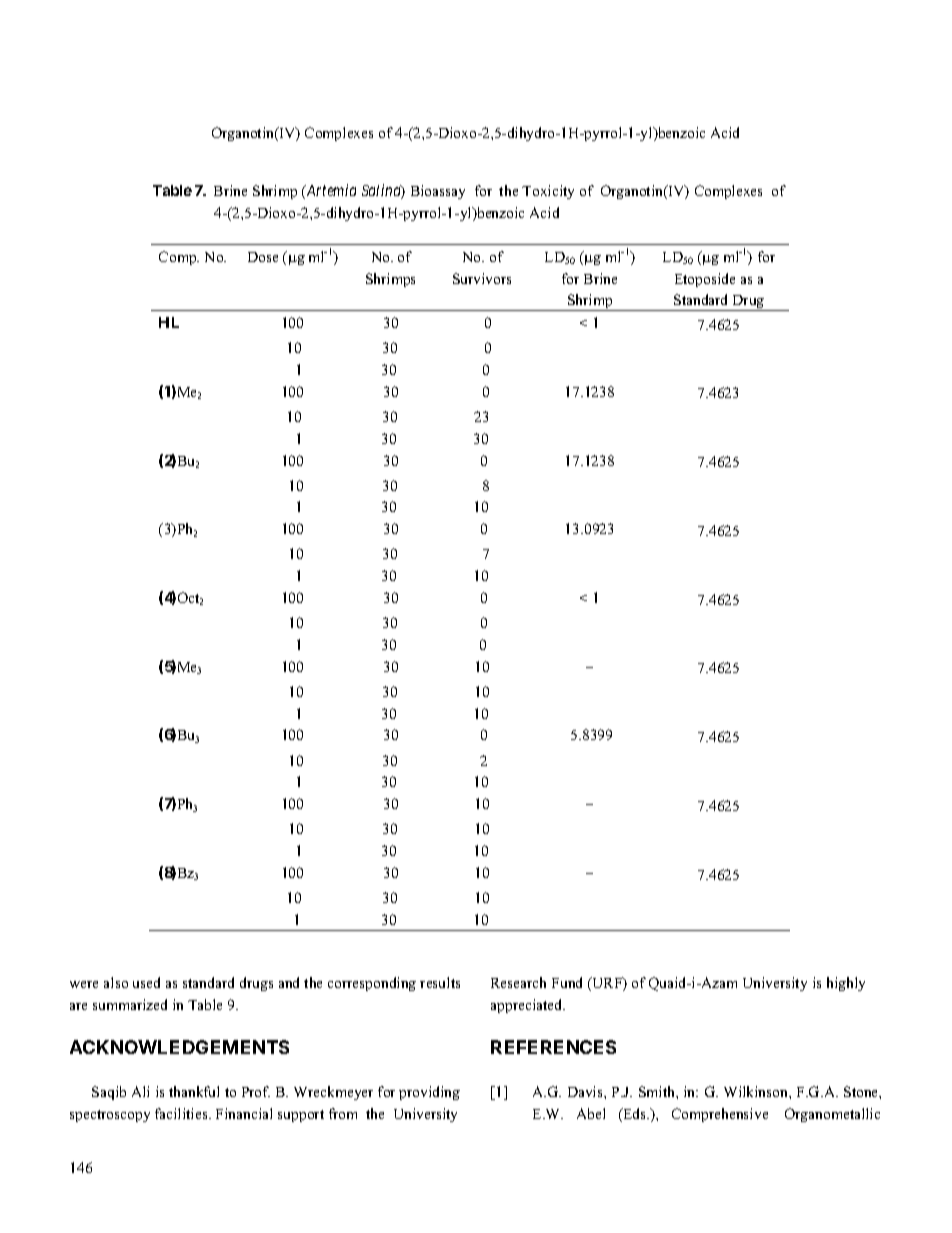  I want to click on Research, so click(518, 982).
